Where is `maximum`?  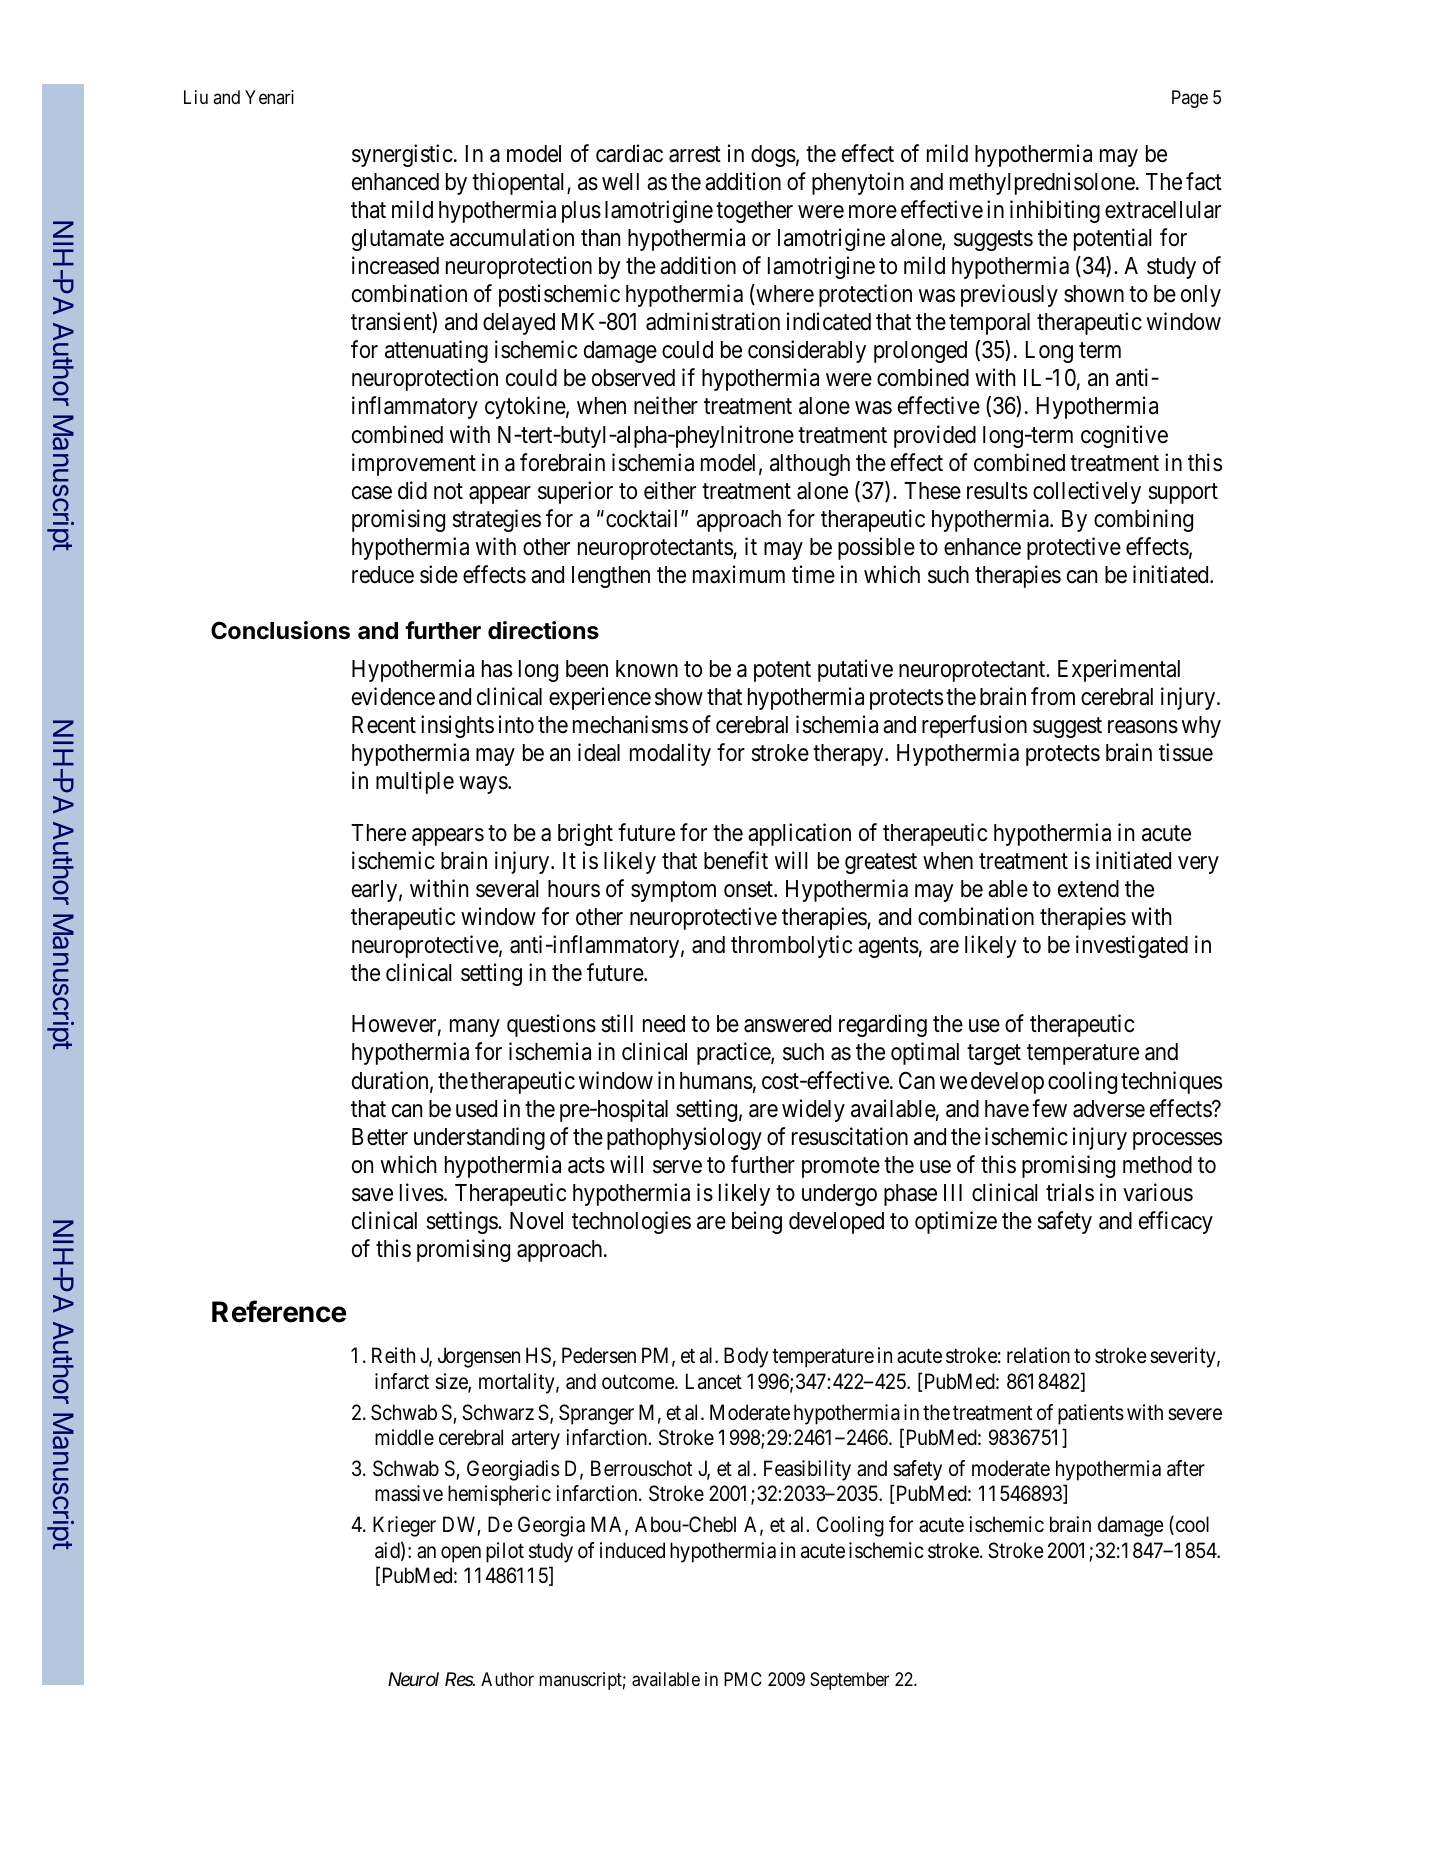
maximum is located at coordinates (739, 574).
